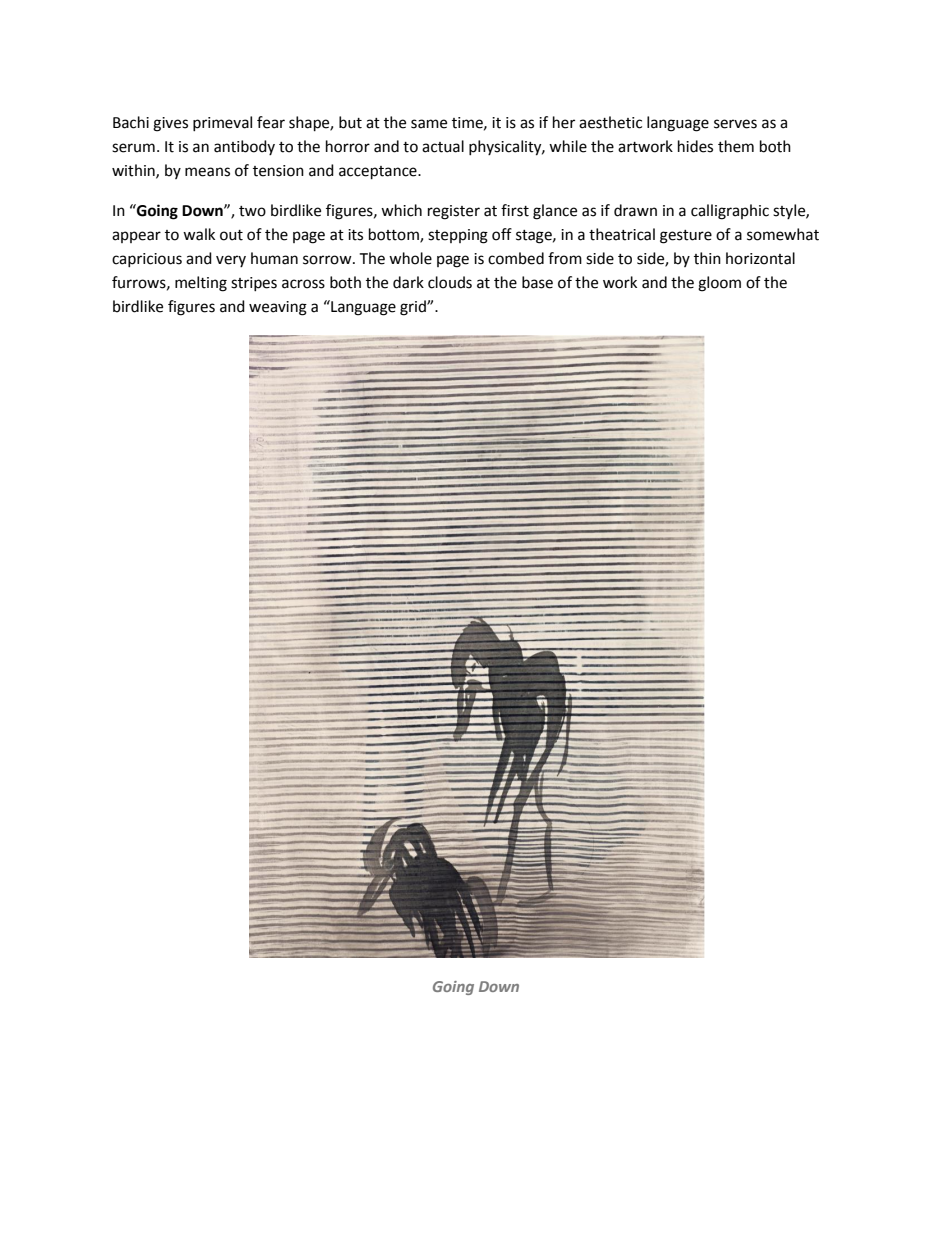  I want to click on grid, so click(414, 308).
